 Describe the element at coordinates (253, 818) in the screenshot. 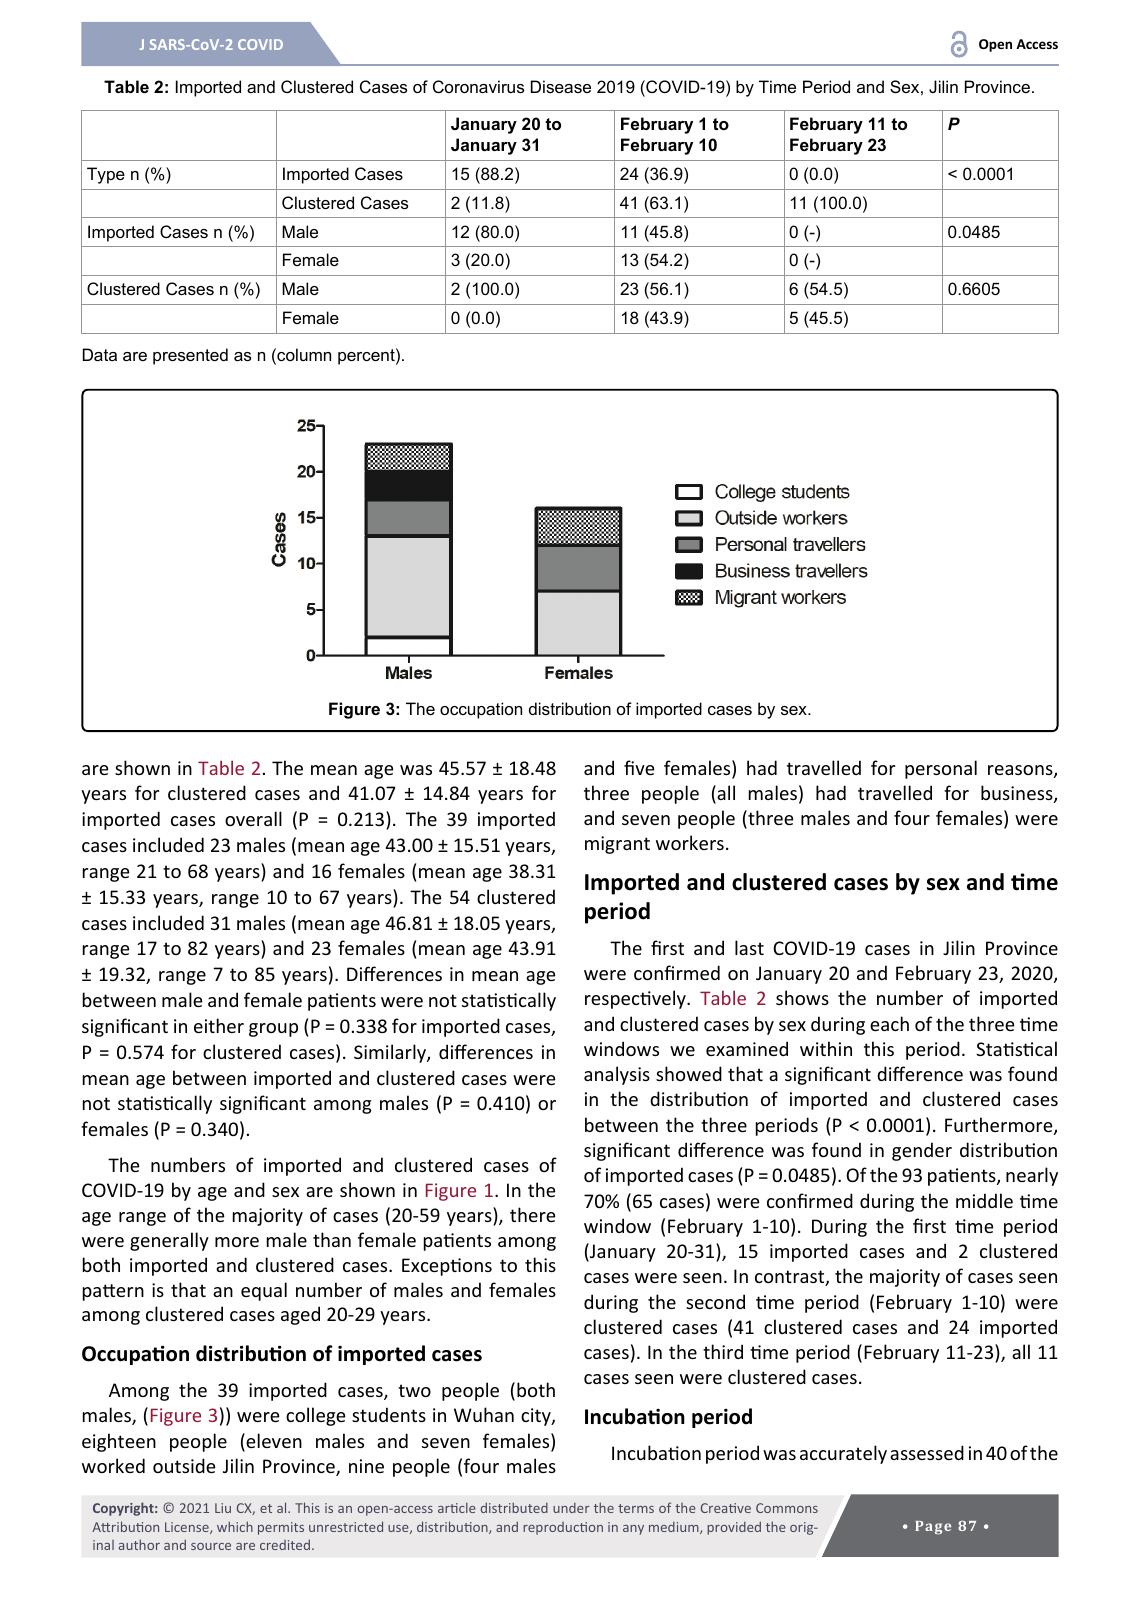

I see `overall` at that location.
